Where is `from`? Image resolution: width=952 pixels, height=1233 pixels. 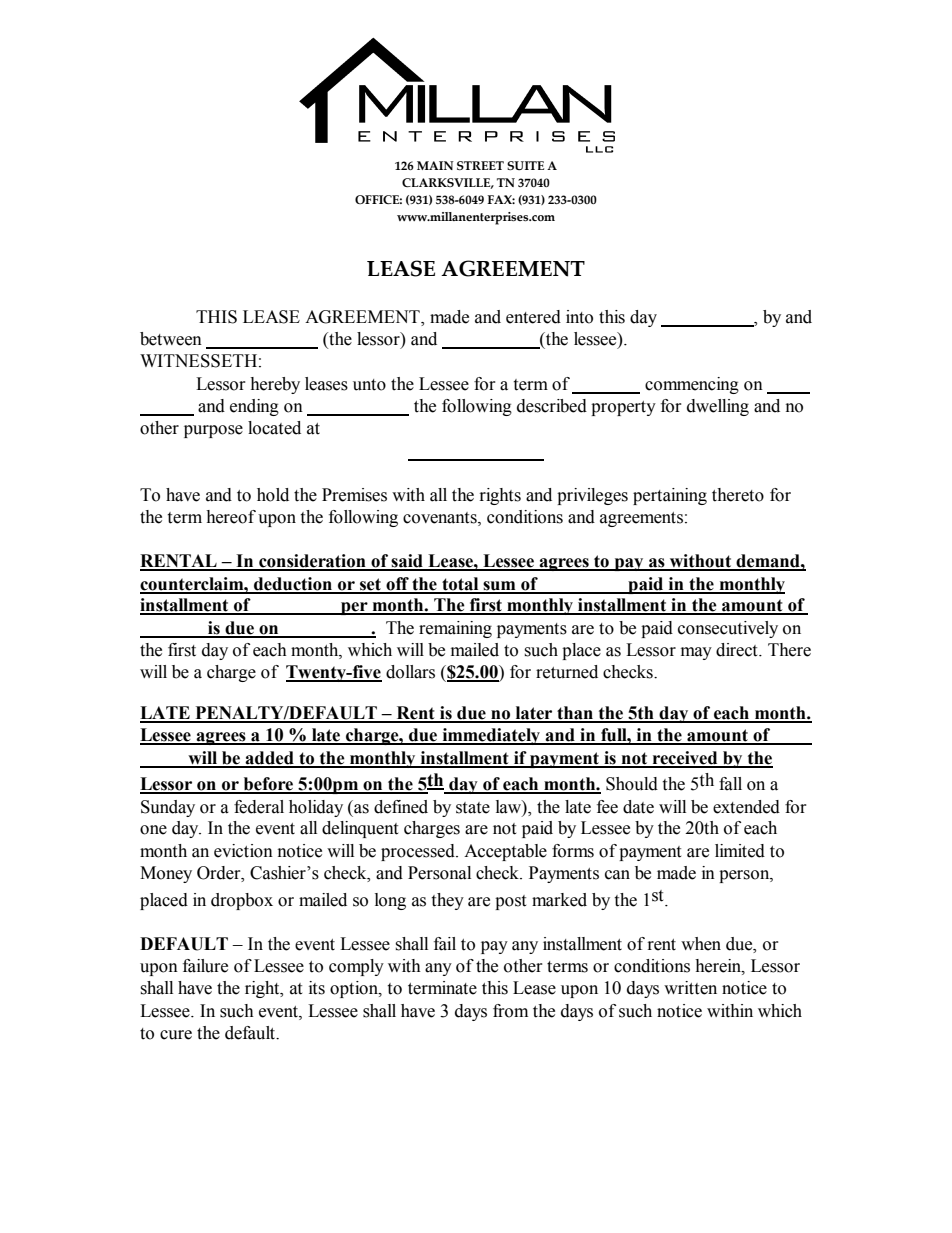 from is located at coordinates (510, 1011).
